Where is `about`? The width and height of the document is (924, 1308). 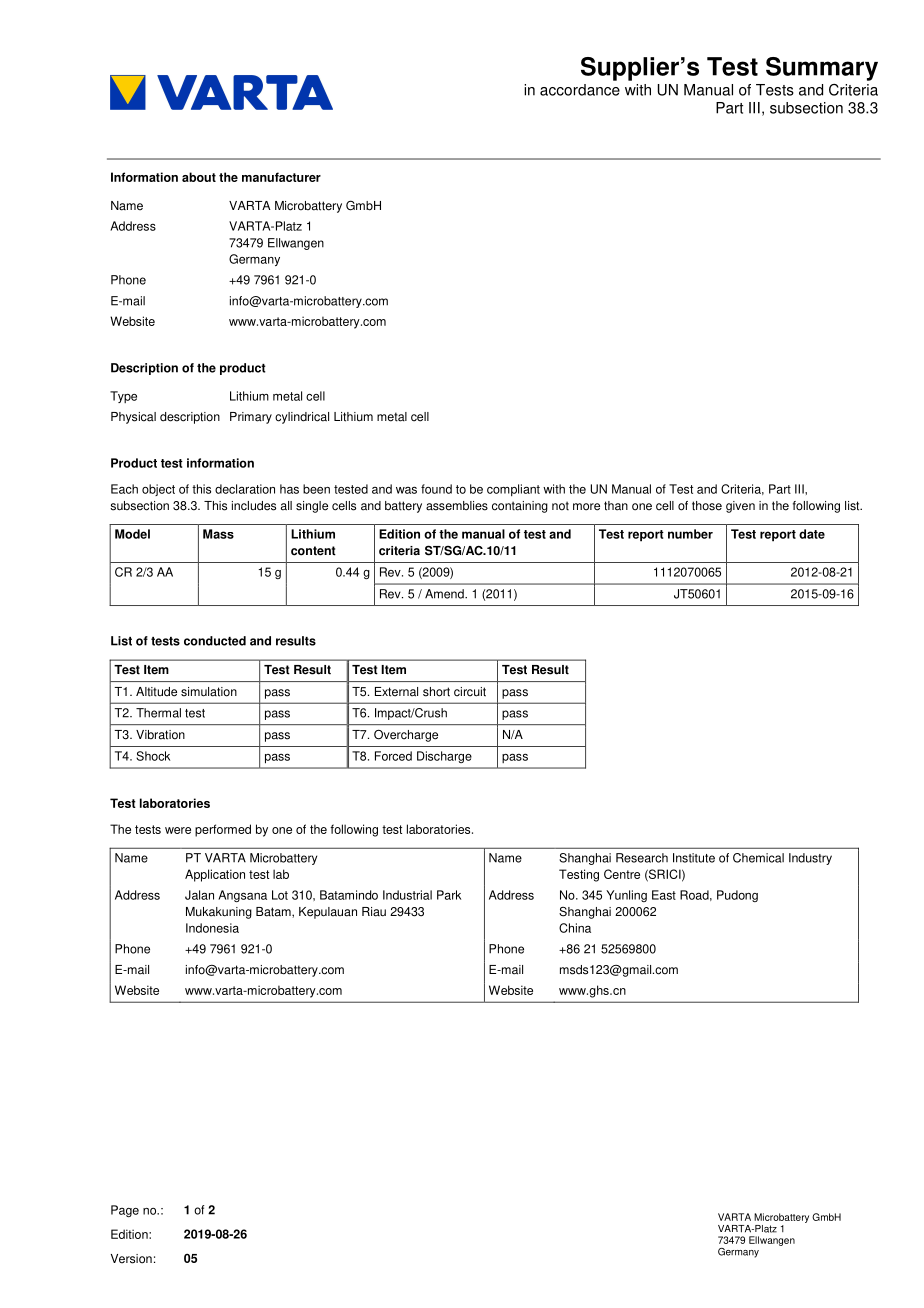 about is located at coordinates (199, 177).
